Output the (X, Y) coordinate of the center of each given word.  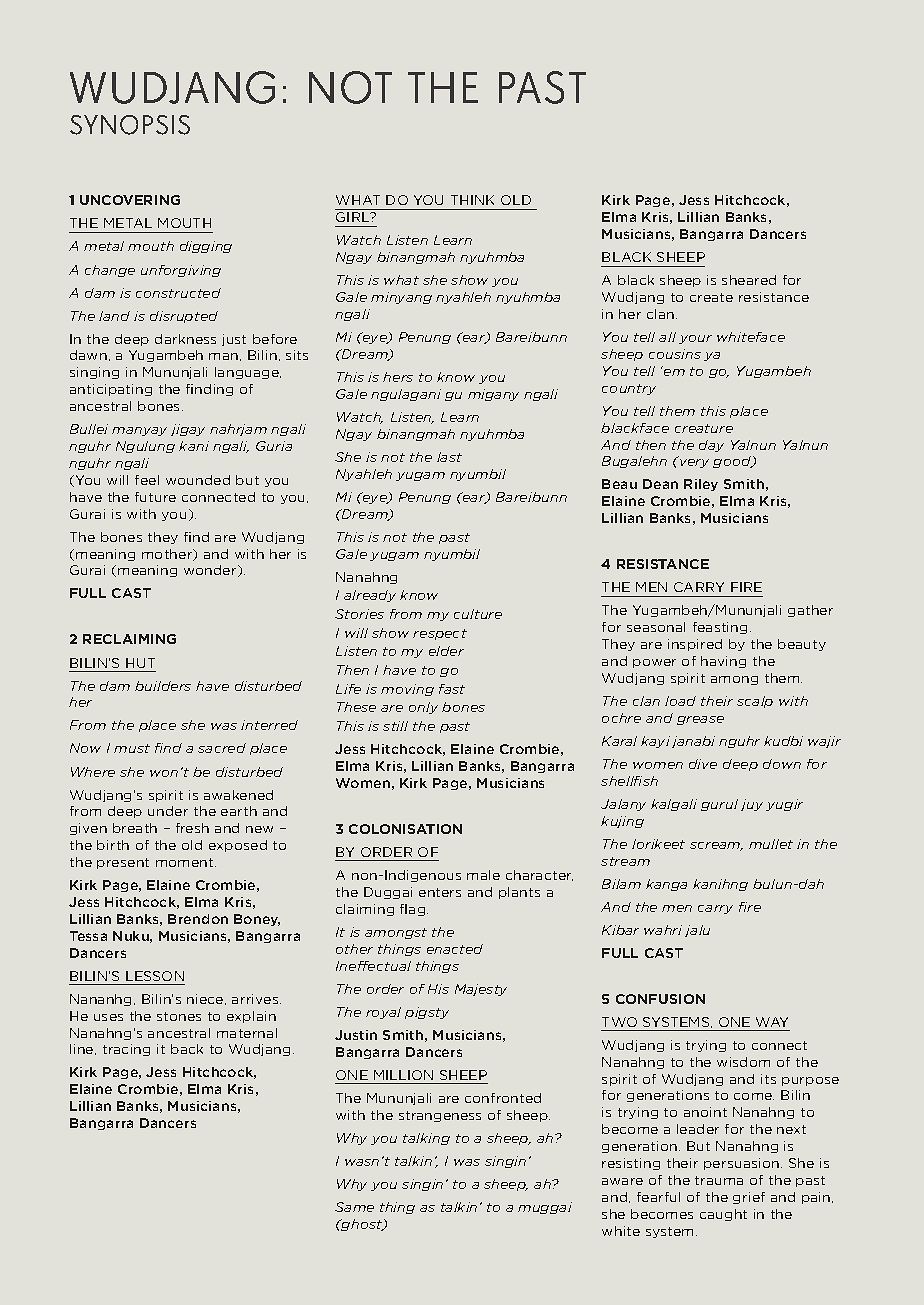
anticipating (111, 390)
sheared (749, 280)
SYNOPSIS (130, 125)
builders (163, 686)
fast (452, 689)
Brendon (198, 919)
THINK (472, 200)
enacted (455, 949)
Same (354, 1207)
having (723, 662)
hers (398, 377)
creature (704, 428)
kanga (666, 885)
